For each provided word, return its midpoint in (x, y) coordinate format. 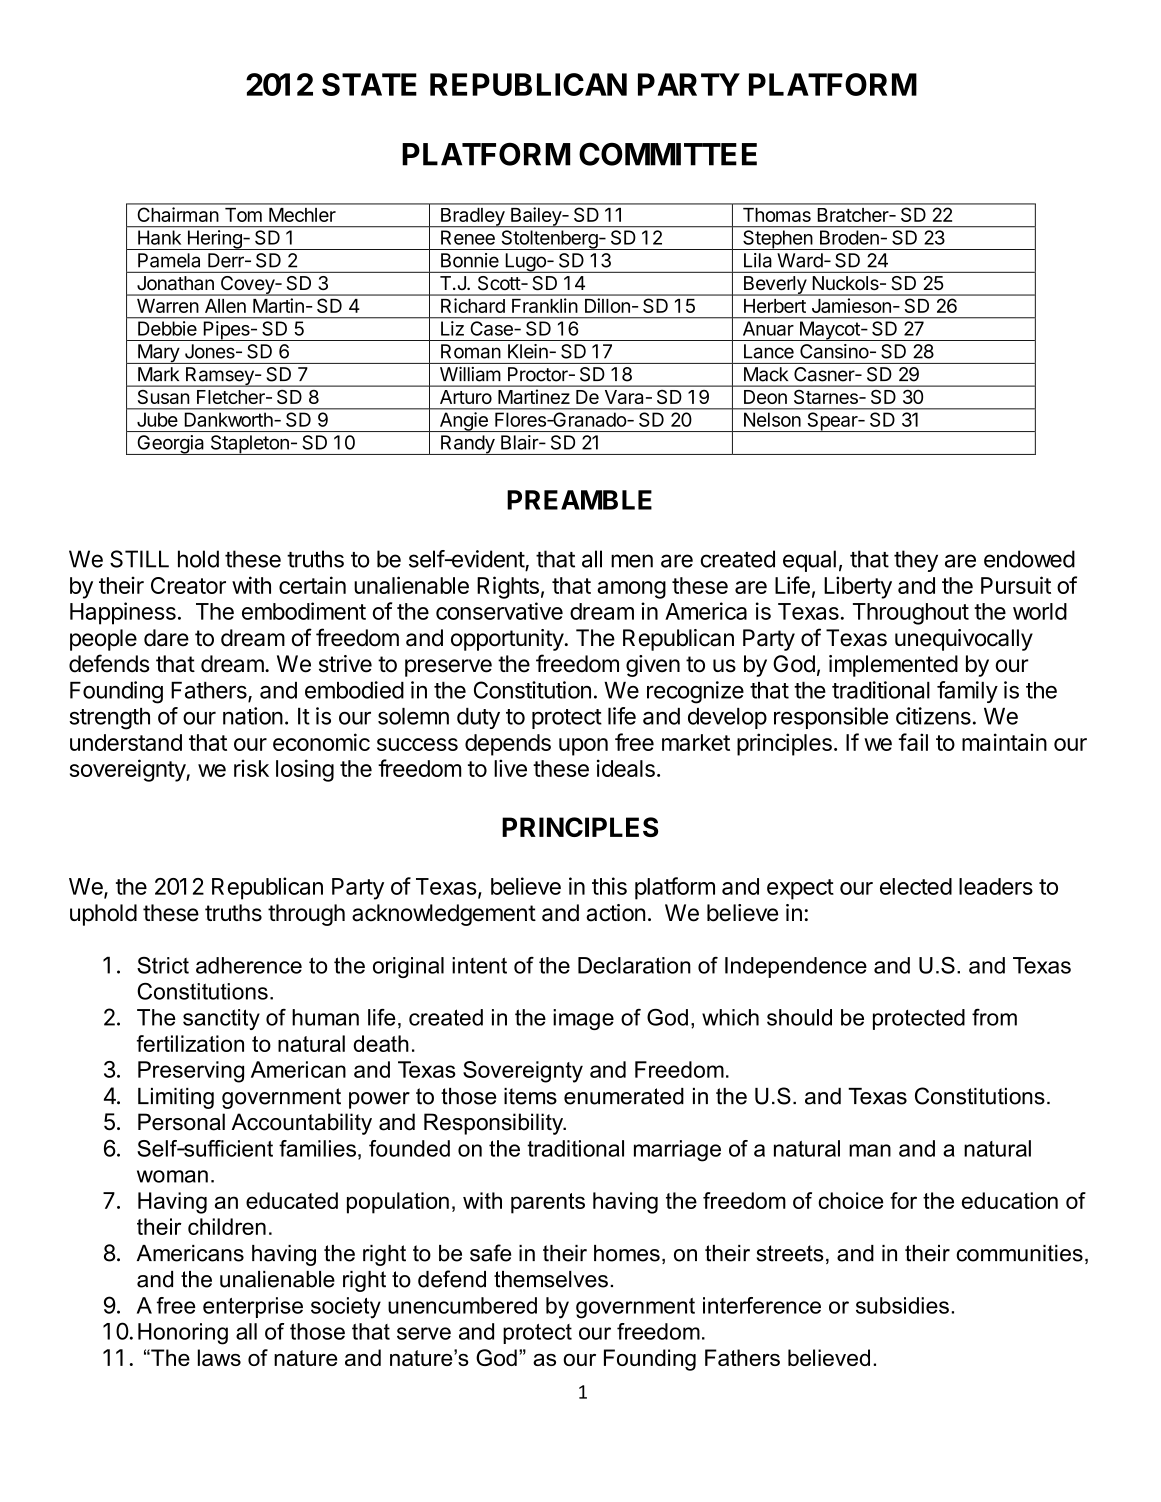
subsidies (902, 1305)
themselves (551, 1279)
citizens (933, 716)
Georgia (171, 445)
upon (583, 747)
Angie (463, 422)
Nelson (772, 420)
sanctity (221, 1019)
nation (253, 716)
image (583, 1019)
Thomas (777, 215)
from (994, 1017)
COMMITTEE (668, 154)
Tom (243, 215)
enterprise (253, 1307)
